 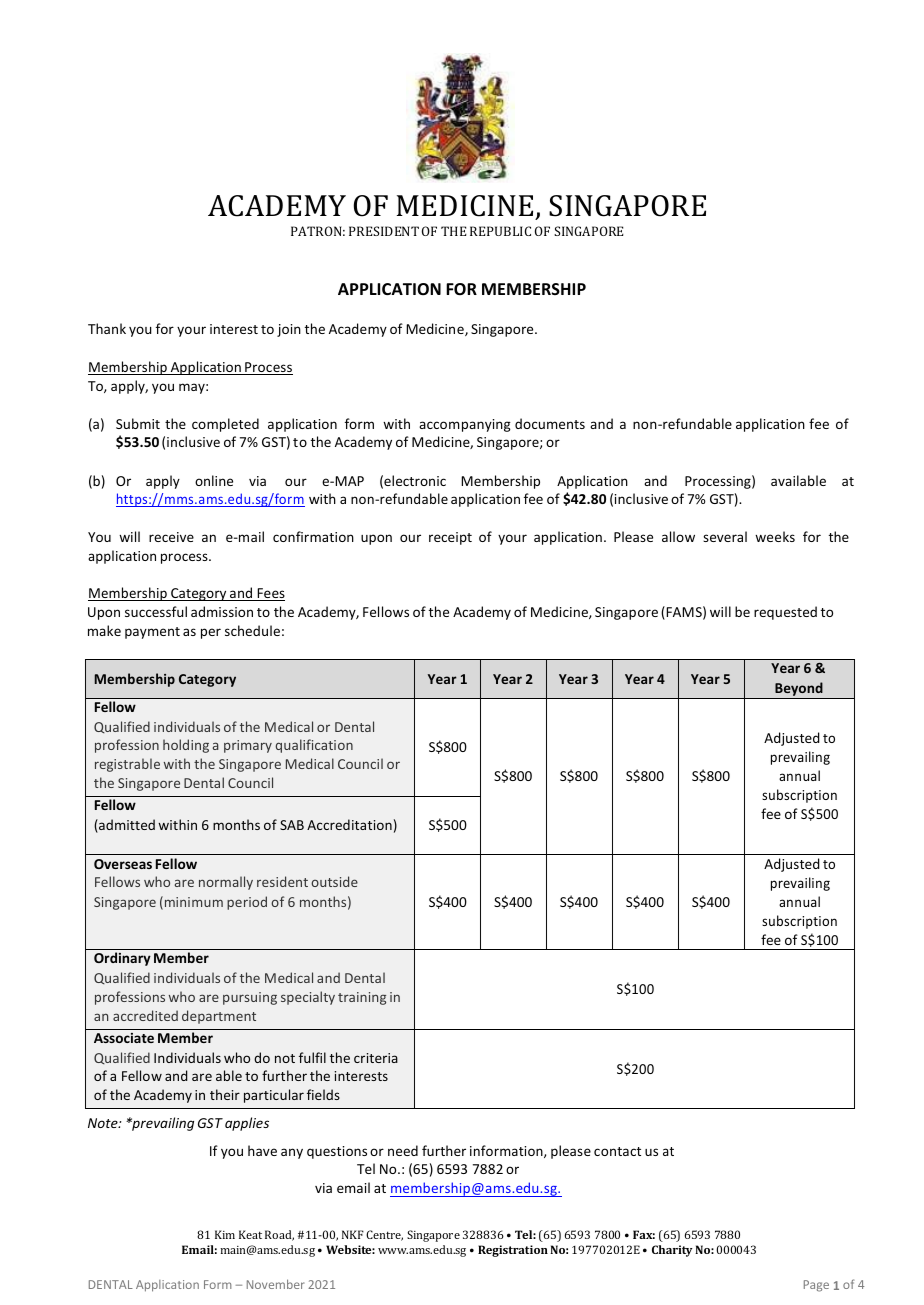 What do you see at coordinates (349, 824) in the image?
I see `Accreditation` at bounding box center [349, 824].
